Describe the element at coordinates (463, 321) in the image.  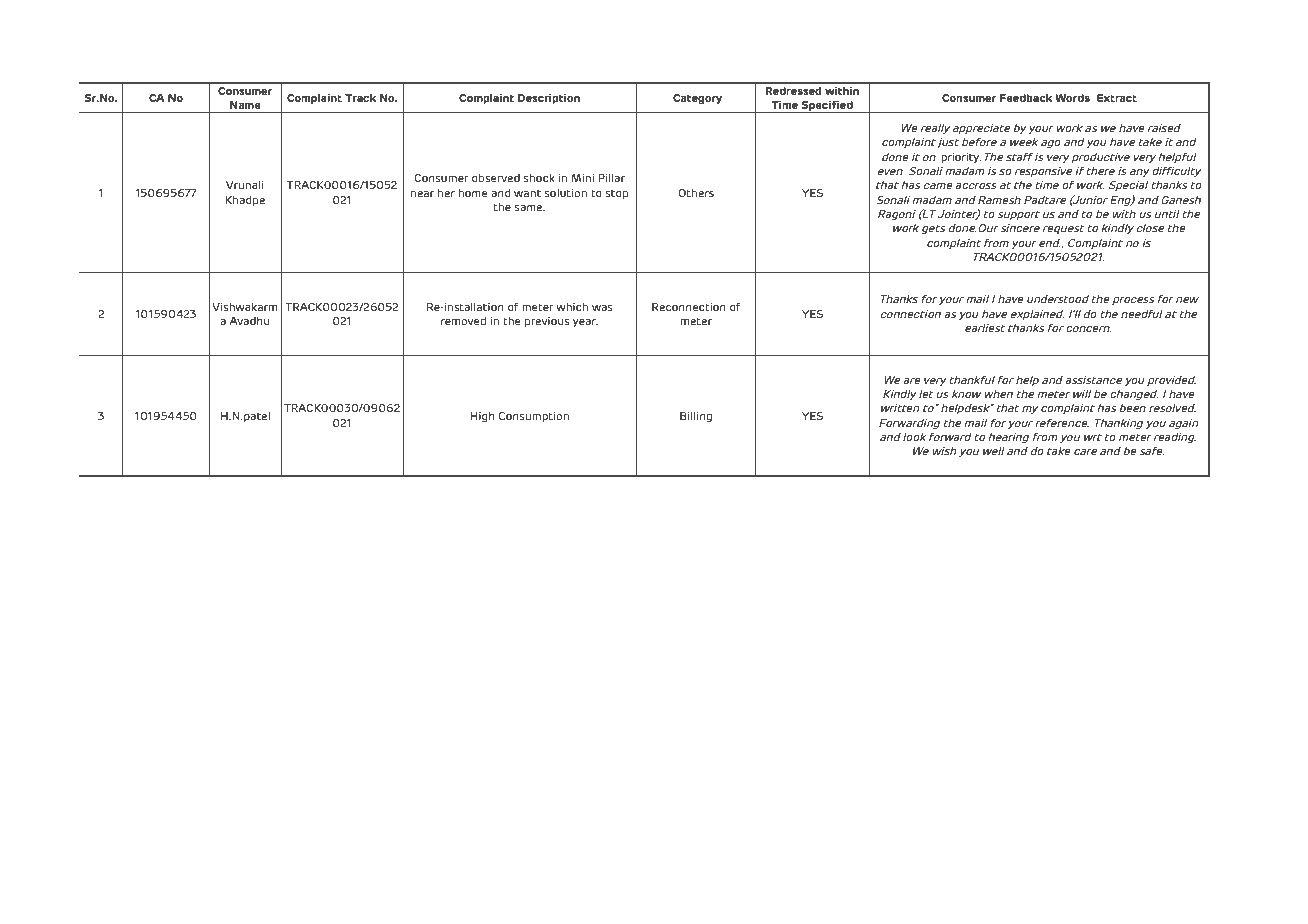
I see `removed` at that location.
